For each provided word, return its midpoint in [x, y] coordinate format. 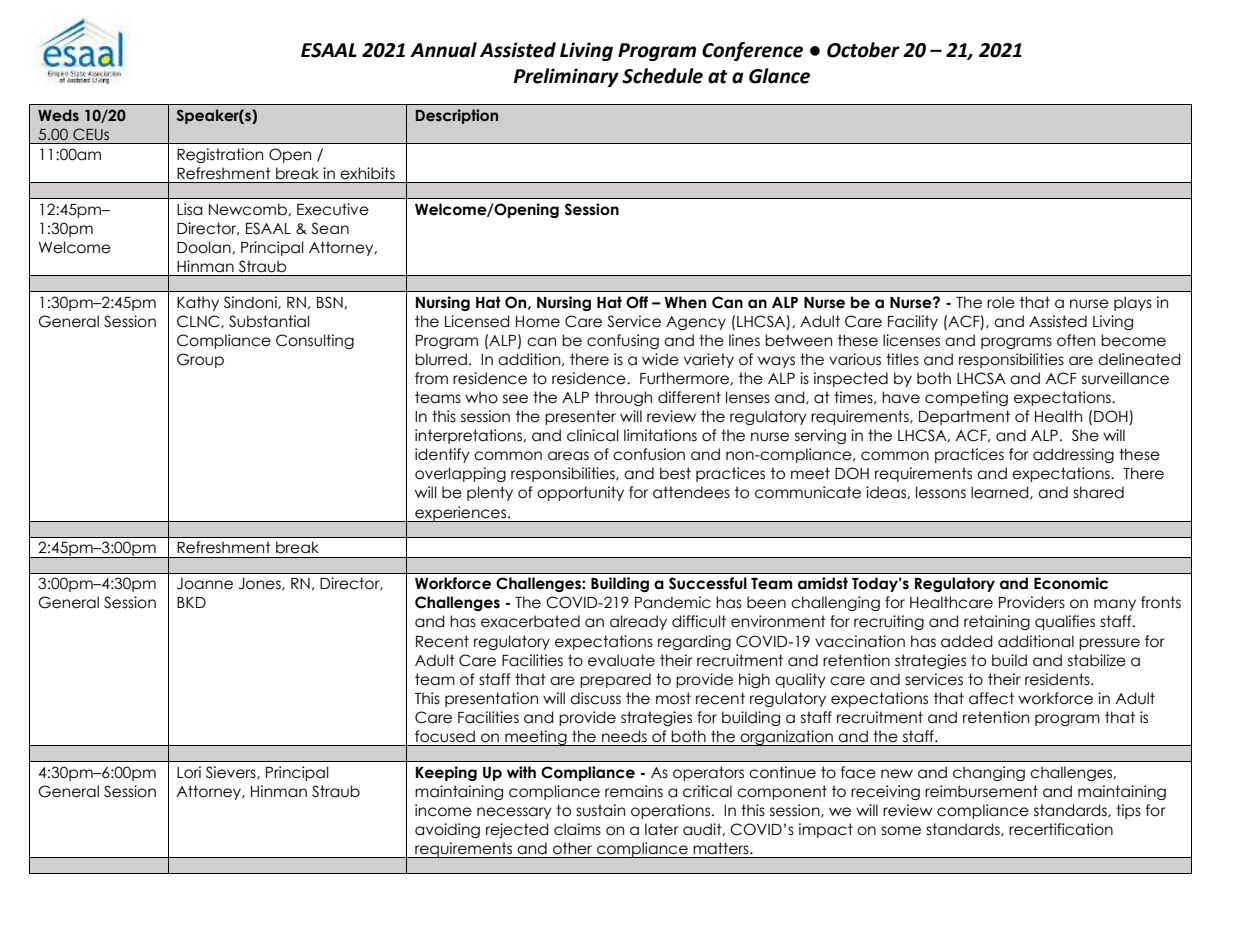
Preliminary [566, 77]
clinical [593, 435]
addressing [1073, 455]
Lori [189, 772]
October [863, 50]
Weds [58, 115]
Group [200, 360]
